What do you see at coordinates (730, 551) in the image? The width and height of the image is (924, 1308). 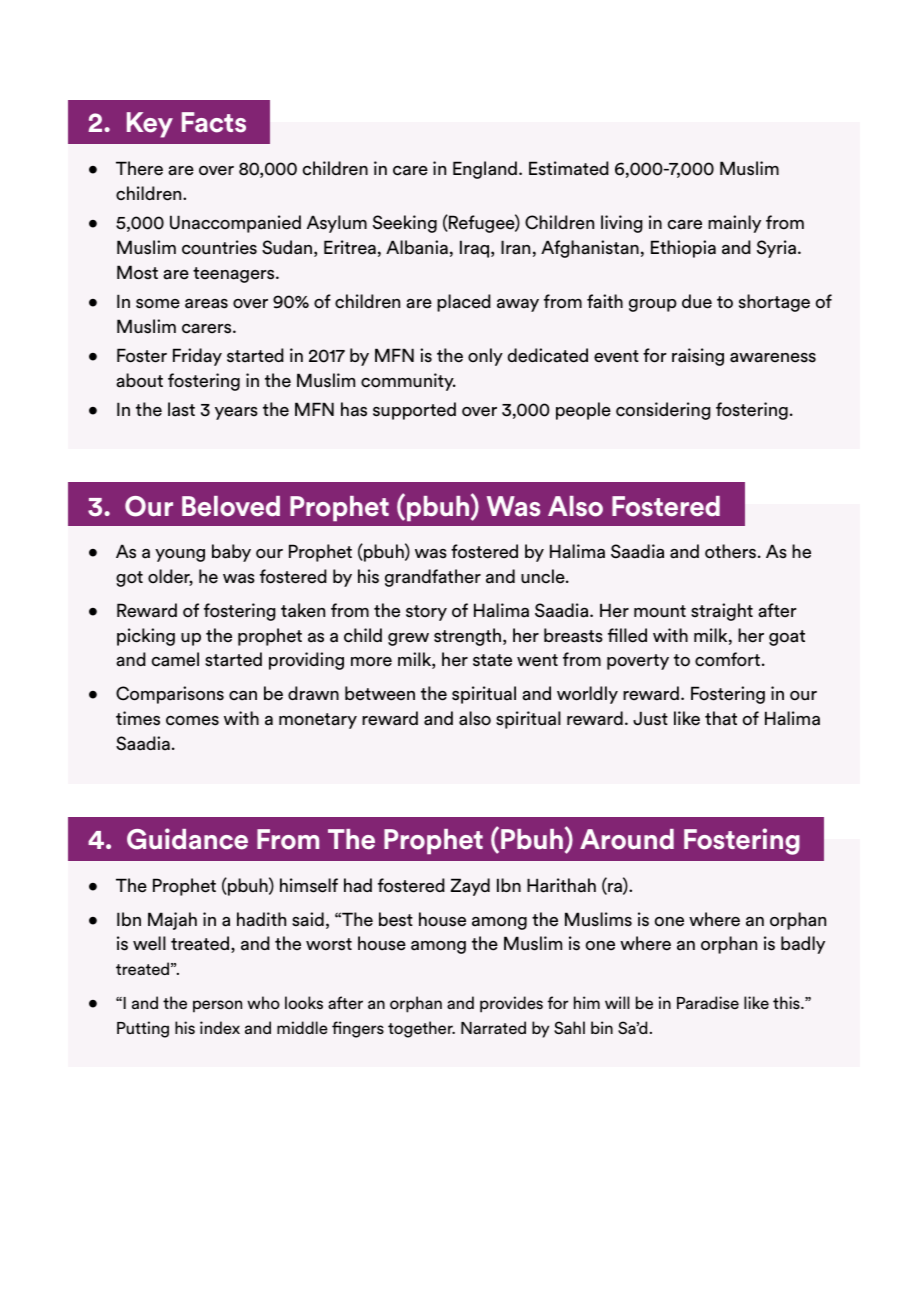 I see `others` at bounding box center [730, 551].
